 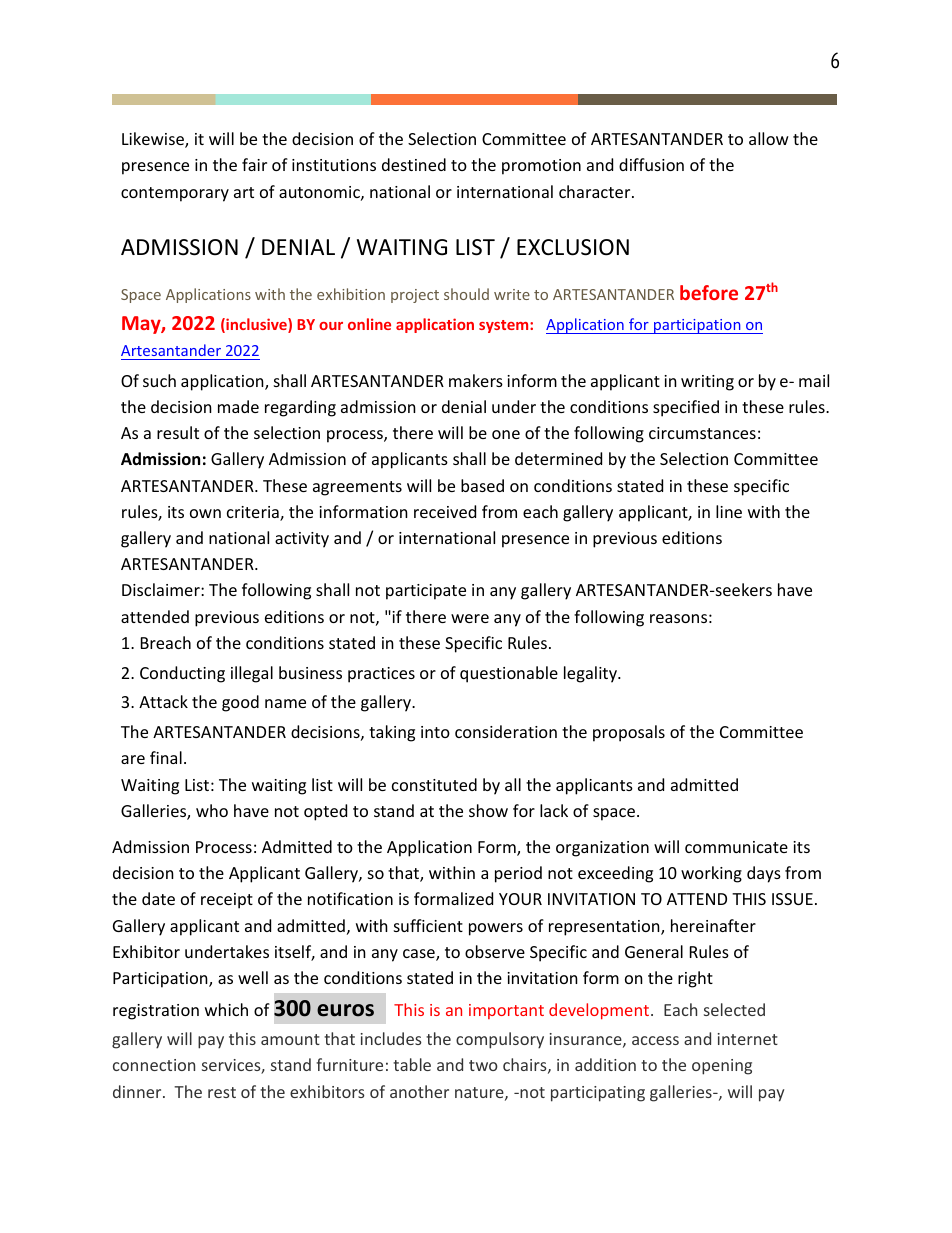 I want to click on result, so click(x=178, y=432).
